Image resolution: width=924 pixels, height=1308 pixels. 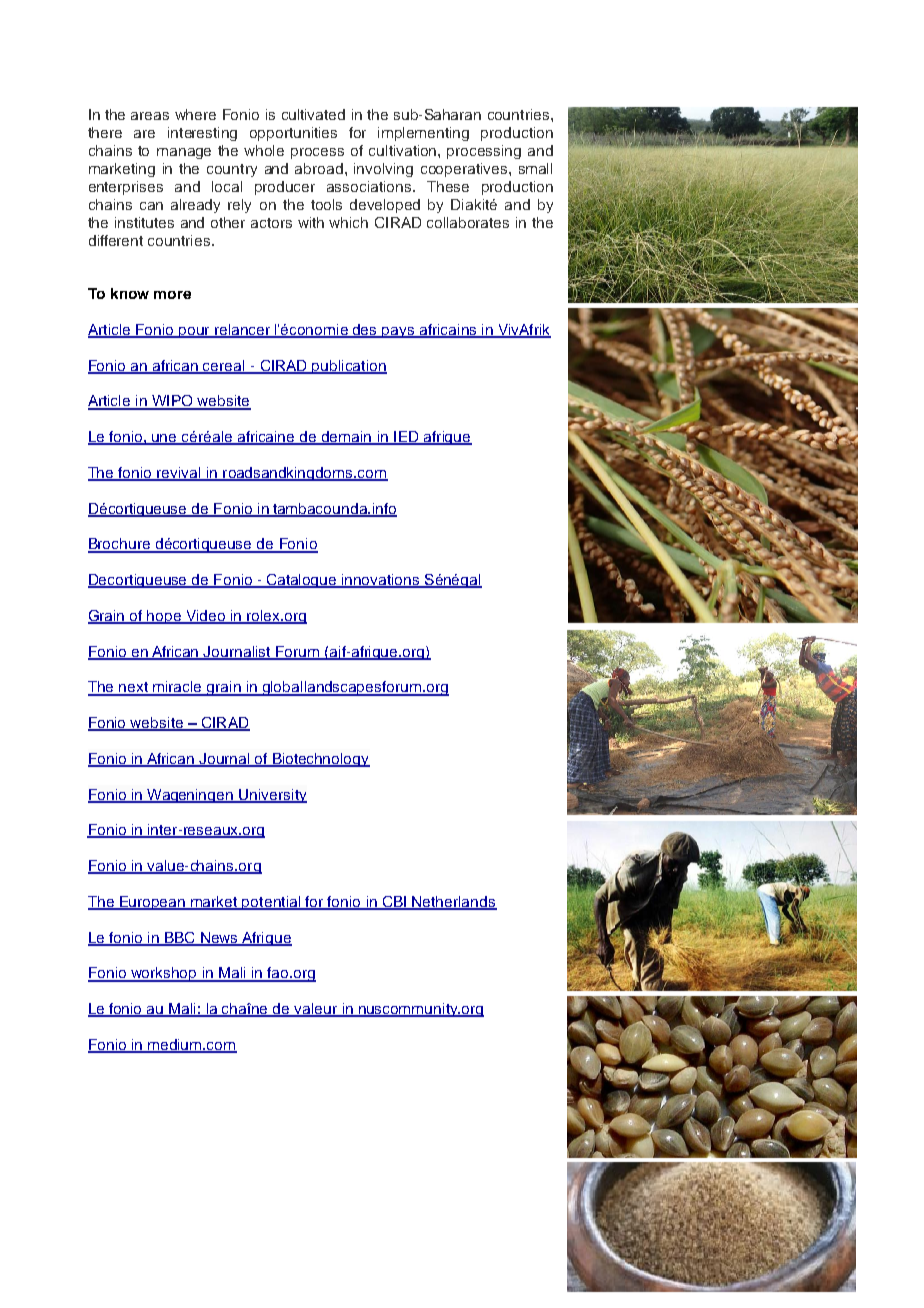 What do you see at coordinates (165, 617) in the screenshot?
I see `hope` at bounding box center [165, 617].
